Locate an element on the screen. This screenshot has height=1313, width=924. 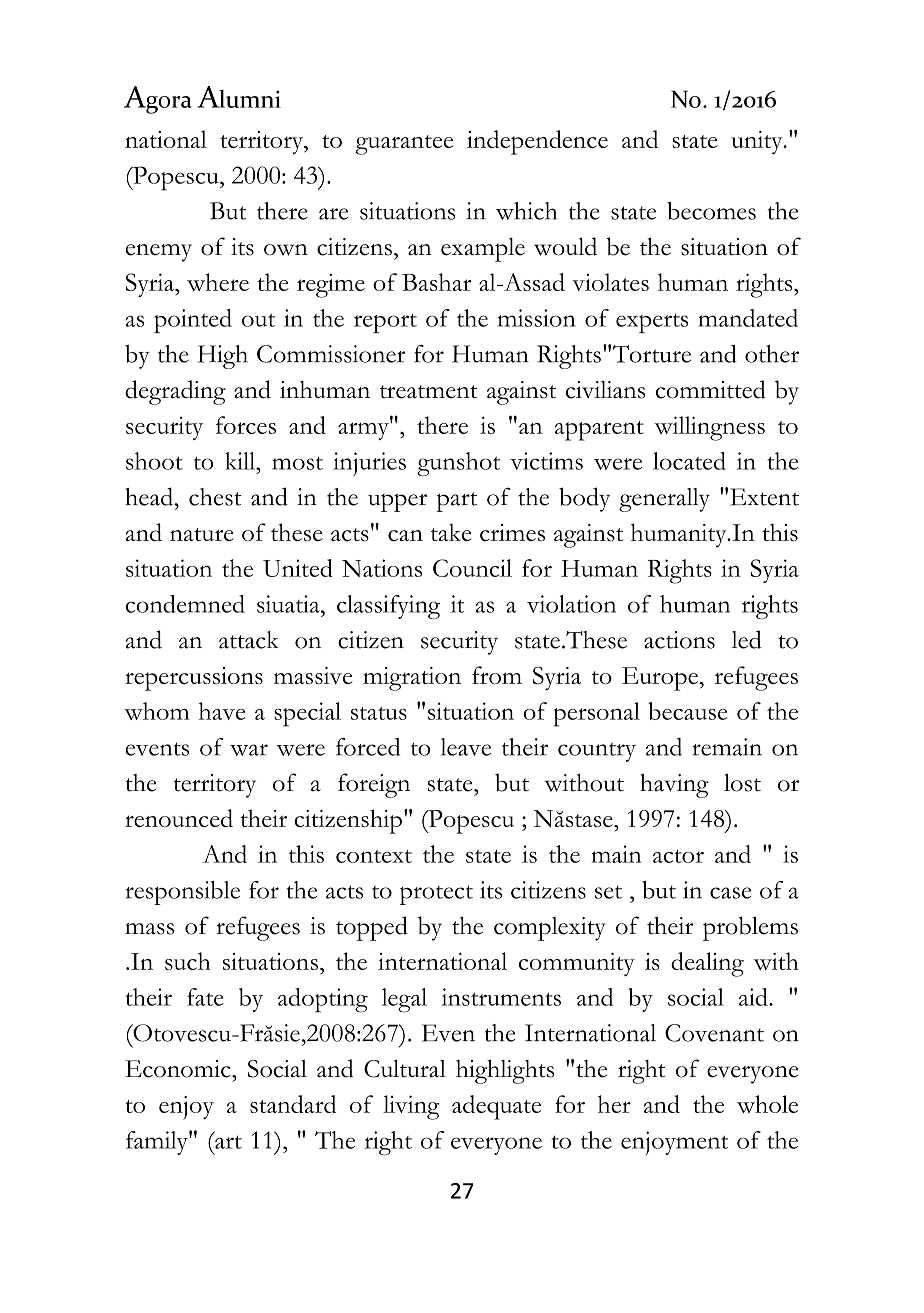
forces is located at coordinates (246, 425).
